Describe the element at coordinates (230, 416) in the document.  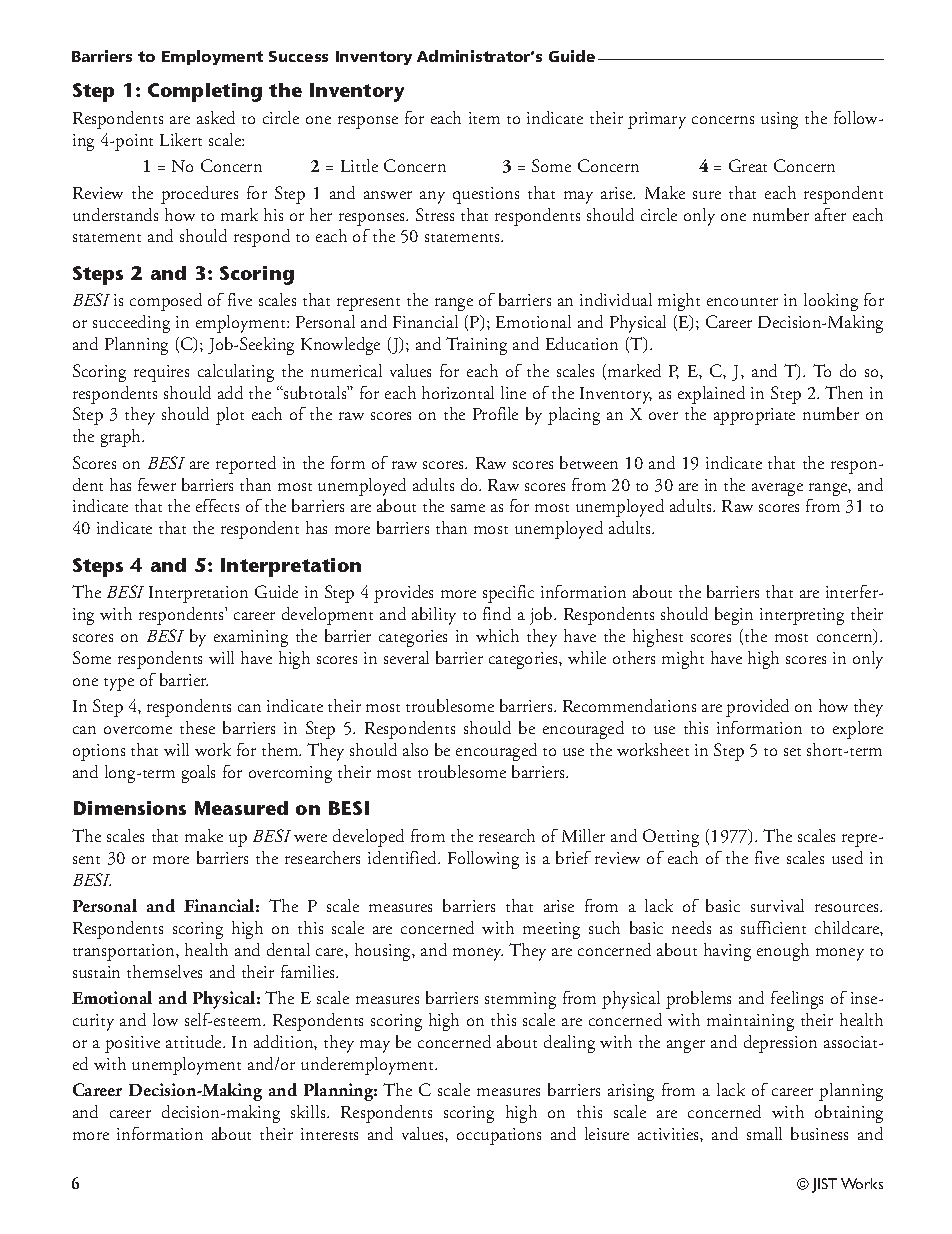
I see `plot` at that location.
